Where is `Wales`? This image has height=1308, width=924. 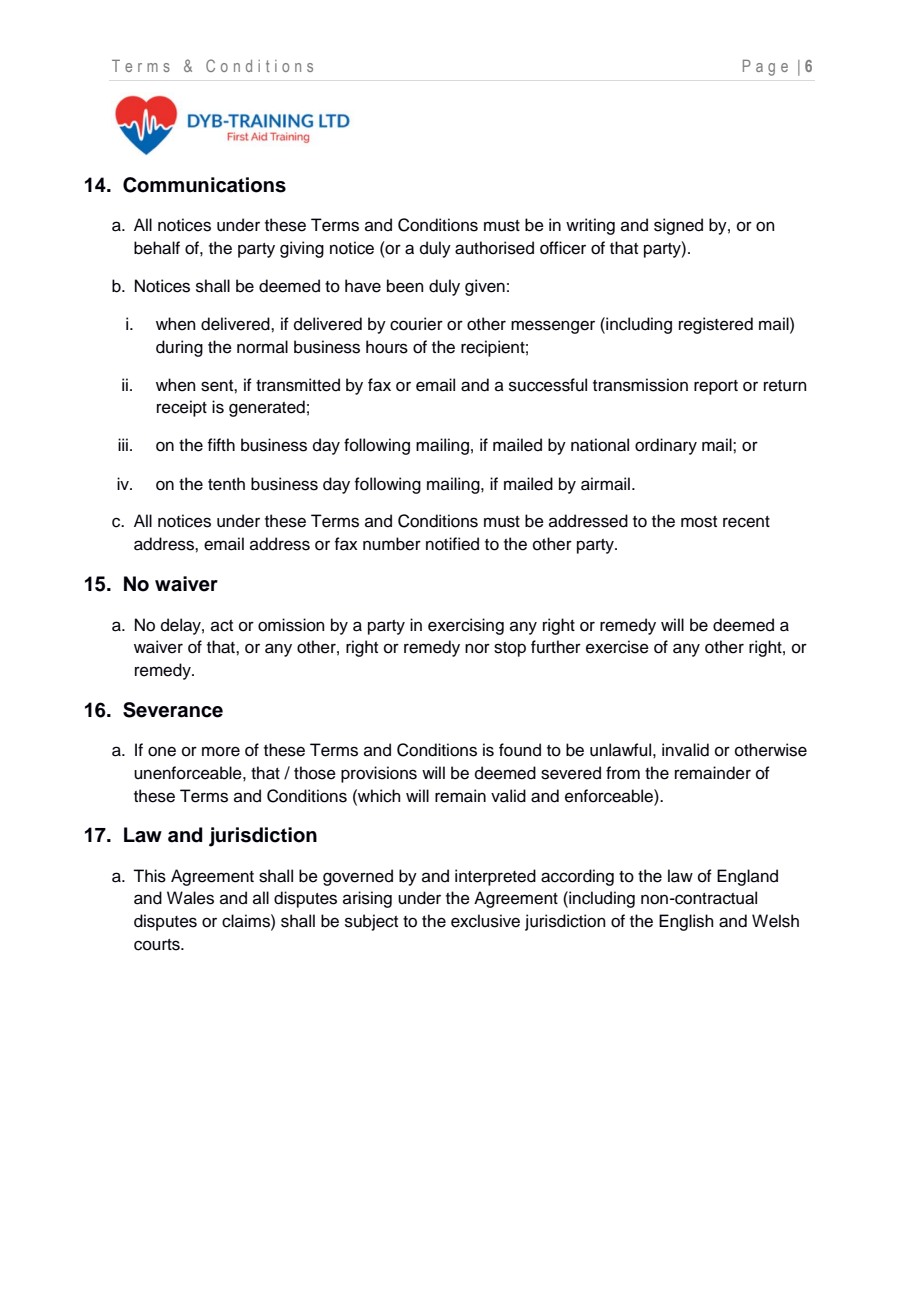
Wales is located at coordinates (190, 898).
